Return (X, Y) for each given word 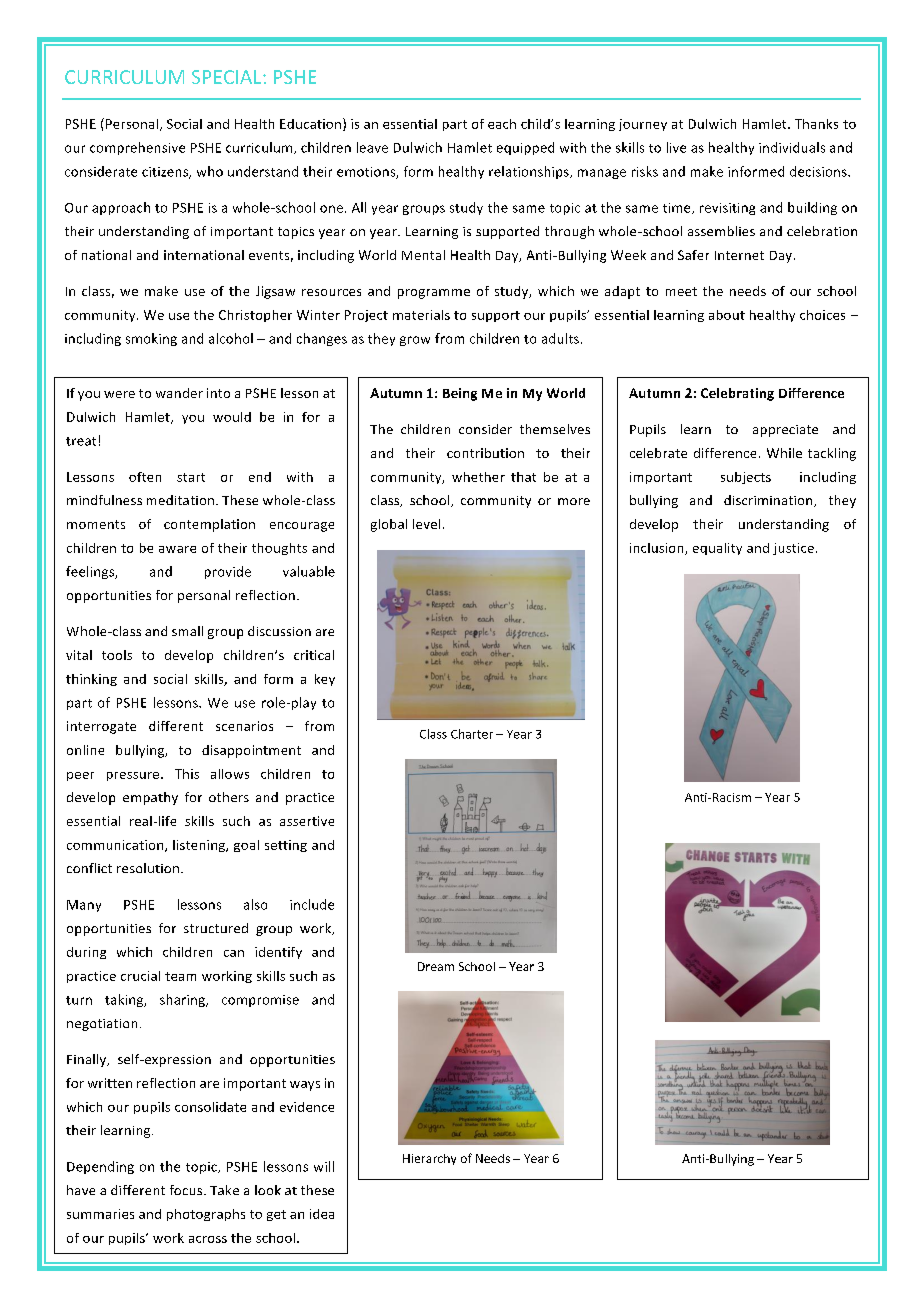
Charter (472, 734)
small (187, 631)
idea (322, 1214)
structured (216, 928)
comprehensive (137, 148)
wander (179, 393)
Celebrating (737, 394)
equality (717, 549)
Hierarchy (429, 1159)
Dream (436, 966)
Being (460, 394)
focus (187, 1190)
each (502, 124)
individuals (792, 147)
